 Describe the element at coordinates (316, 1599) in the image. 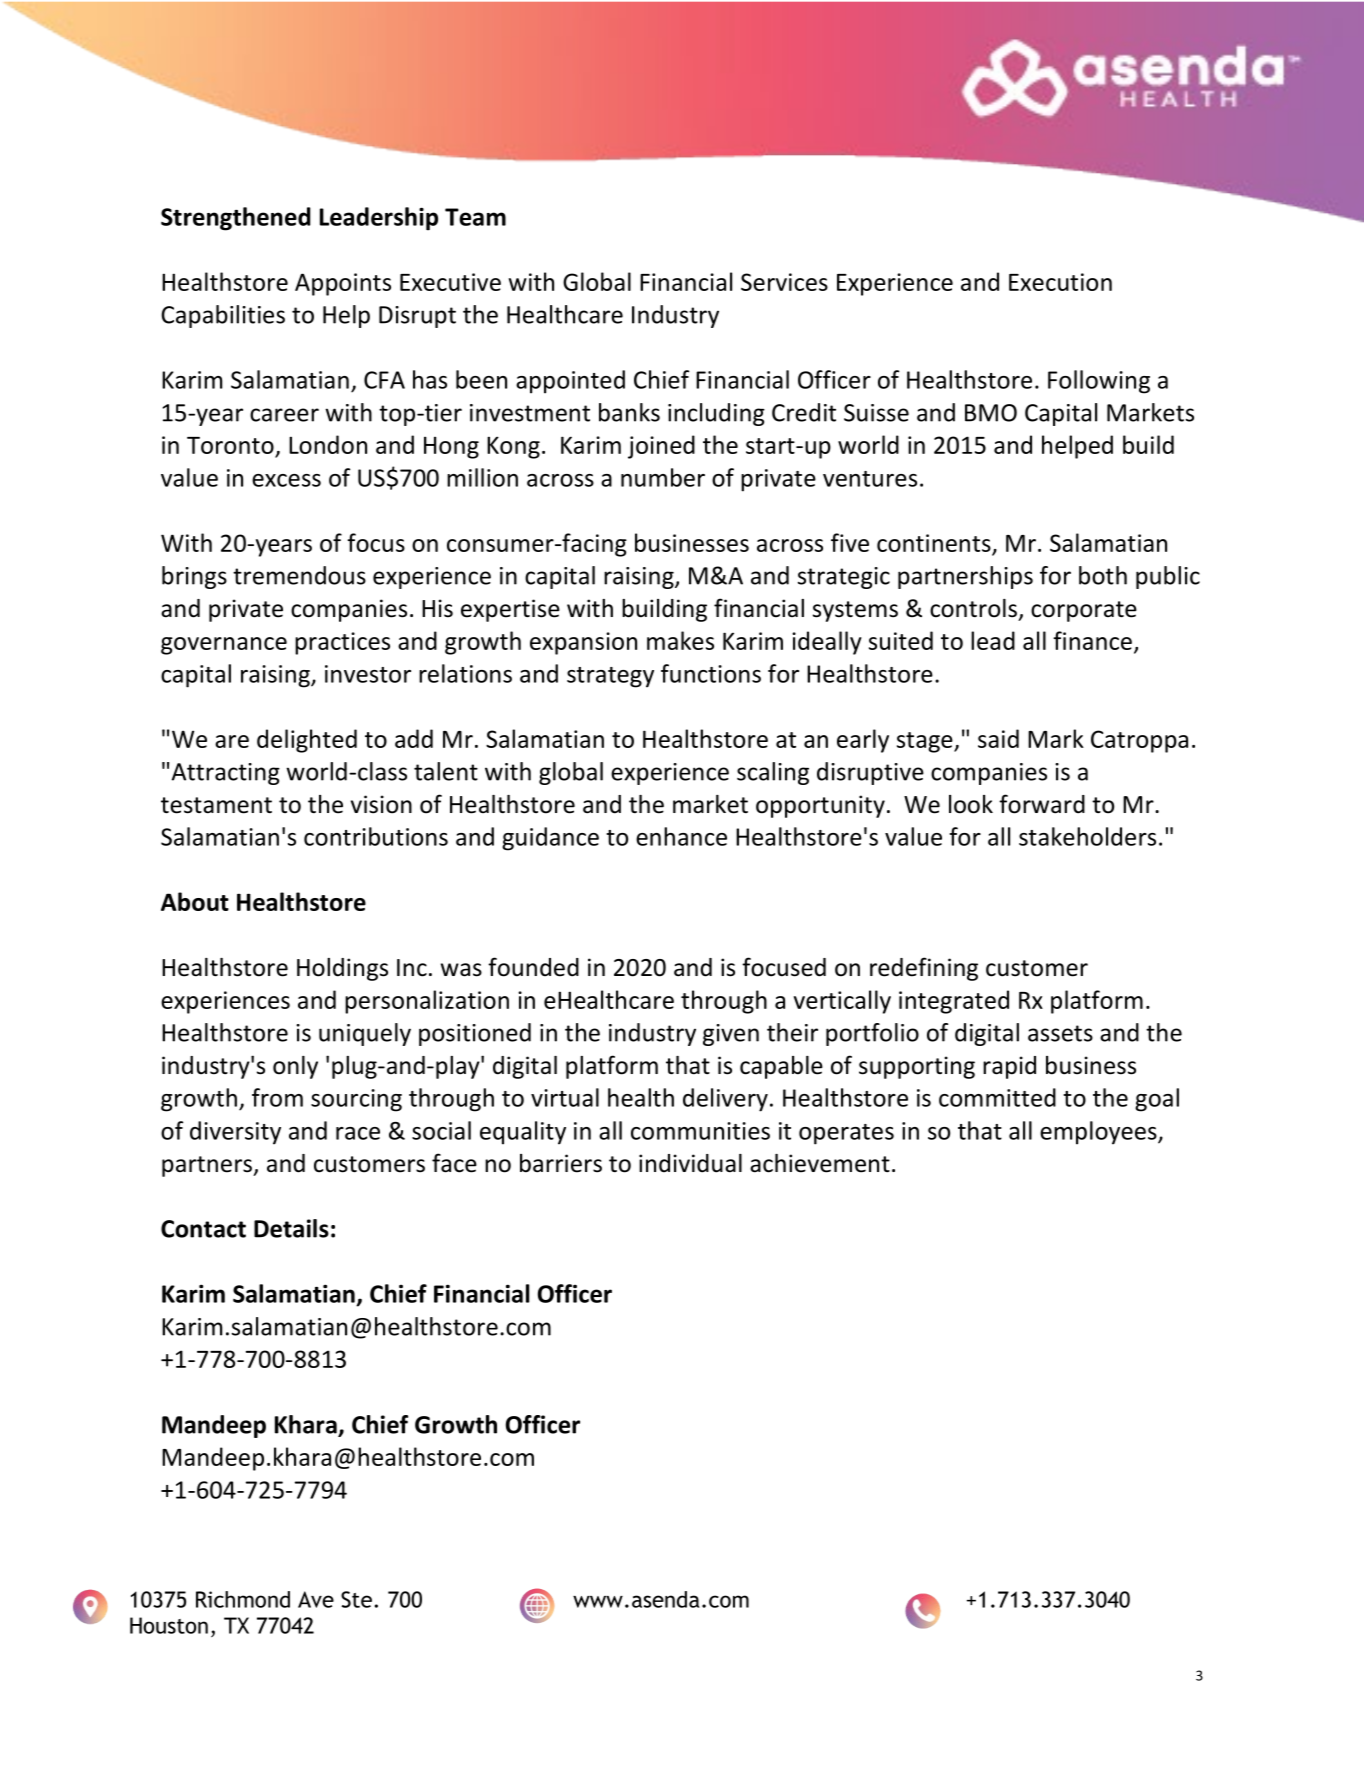

I see `Ave` at that location.
